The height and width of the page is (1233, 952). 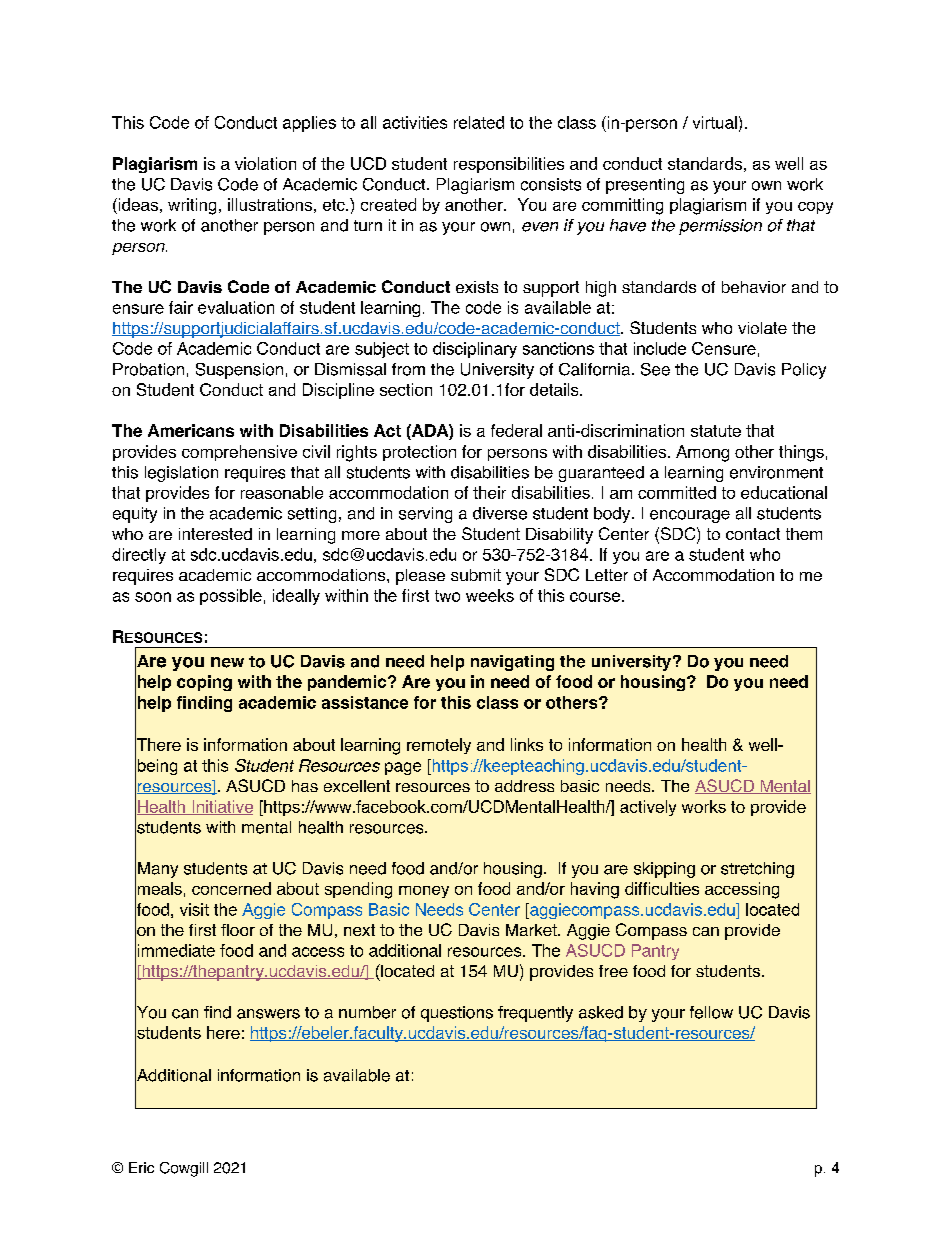 I want to click on virtual, so click(x=715, y=122).
